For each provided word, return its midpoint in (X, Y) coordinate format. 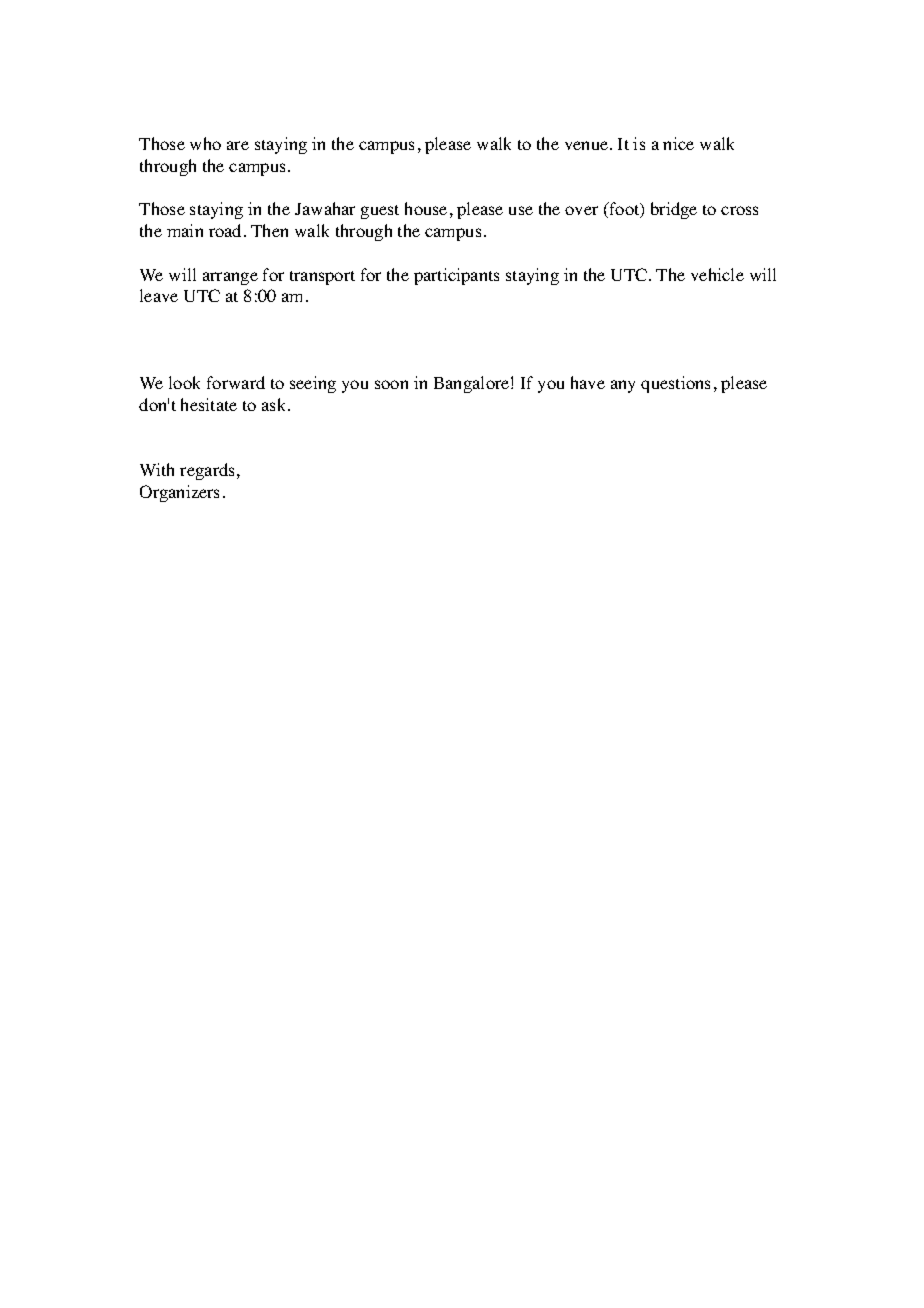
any (623, 386)
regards (207, 471)
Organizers (179, 493)
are (238, 145)
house (426, 208)
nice (678, 143)
